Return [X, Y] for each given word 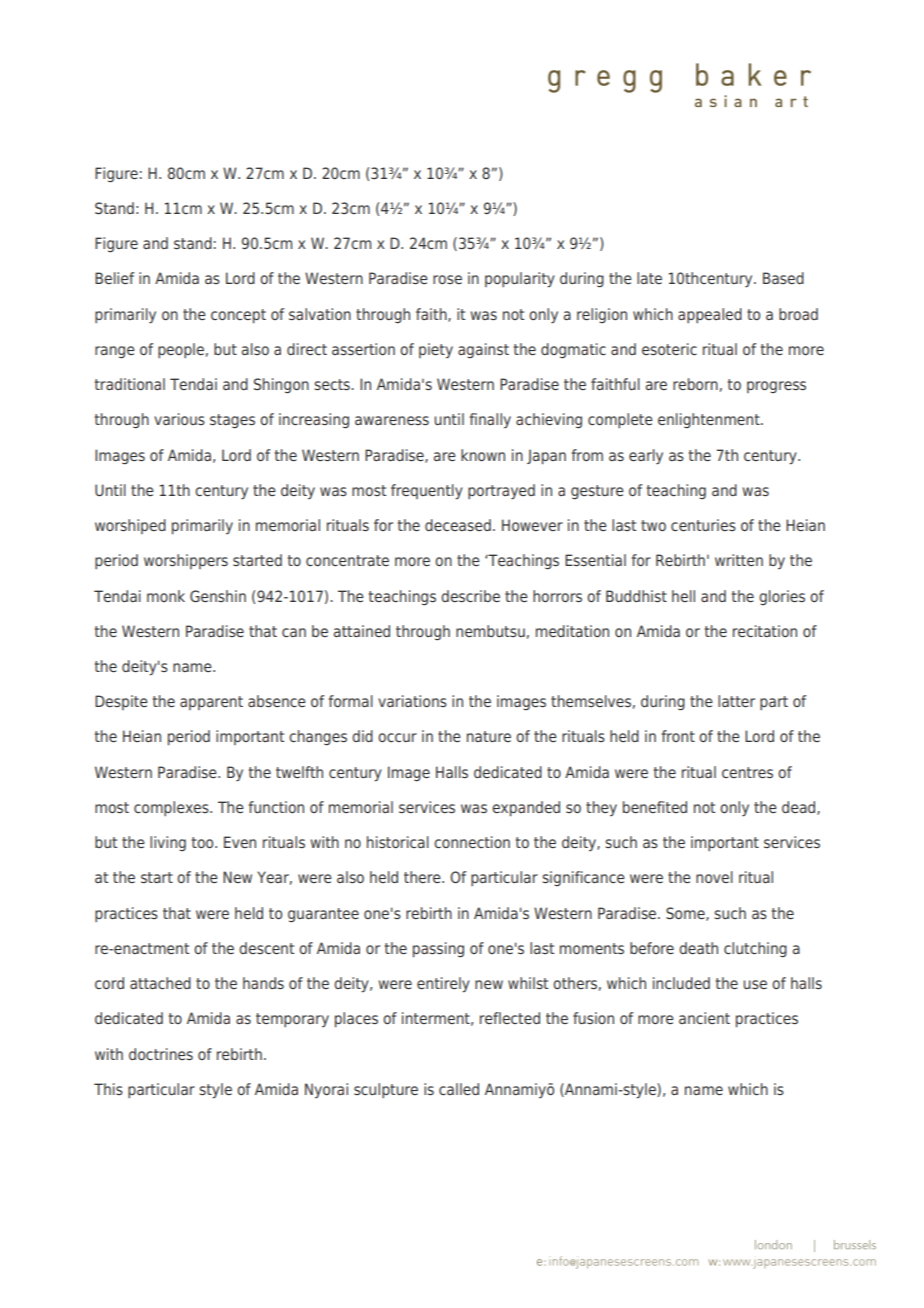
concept [238, 316]
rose [447, 279]
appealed [710, 315]
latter [736, 701]
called [459, 1089]
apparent [211, 703]
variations [412, 701]
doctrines [161, 1054]
